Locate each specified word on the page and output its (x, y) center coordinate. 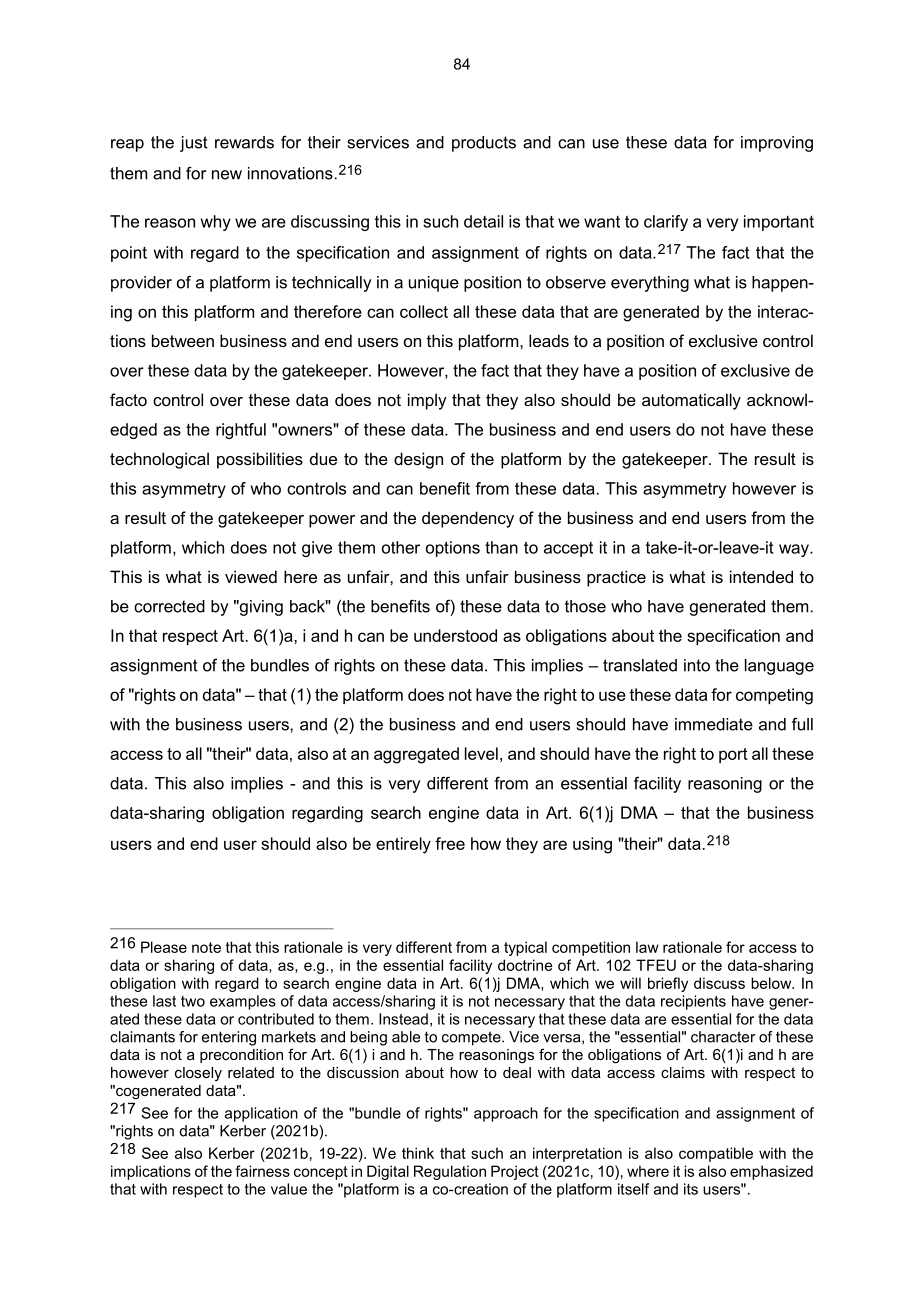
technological (159, 460)
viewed (251, 576)
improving (777, 144)
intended (761, 576)
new (227, 175)
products (484, 144)
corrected (169, 606)
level (481, 753)
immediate (714, 724)
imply (427, 401)
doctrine (525, 965)
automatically (691, 401)
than (501, 547)
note (206, 947)
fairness (262, 1171)
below (772, 983)
